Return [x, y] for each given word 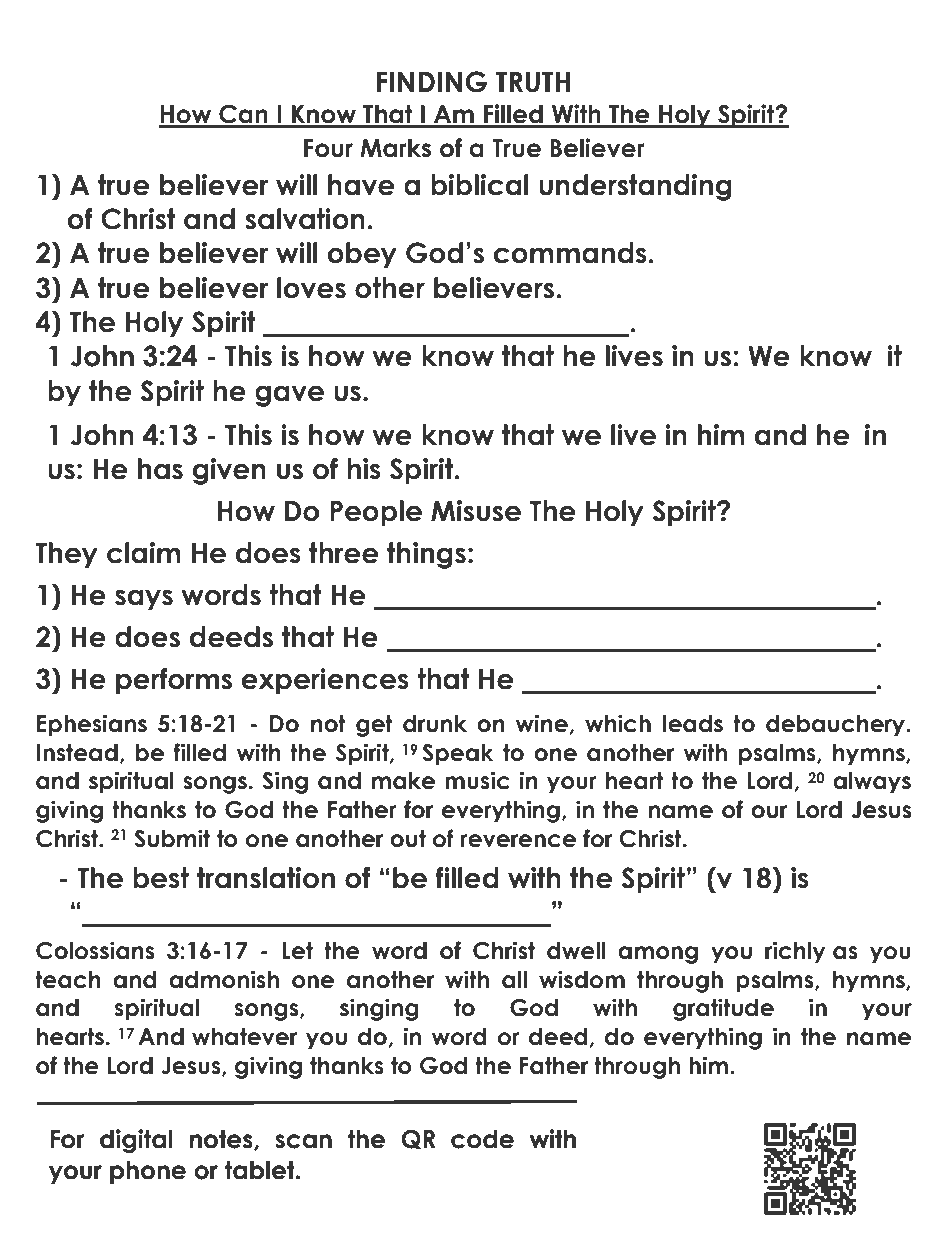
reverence [518, 841]
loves [311, 288]
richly [795, 952]
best [161, 878]
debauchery [837, 726]
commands [570, 253]
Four [328, 148]
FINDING [431, 82]
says [144, 600]
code [482, 1139]
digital [136, 1141]
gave [289, 396]
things [426, 555]
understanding [635, 187]
